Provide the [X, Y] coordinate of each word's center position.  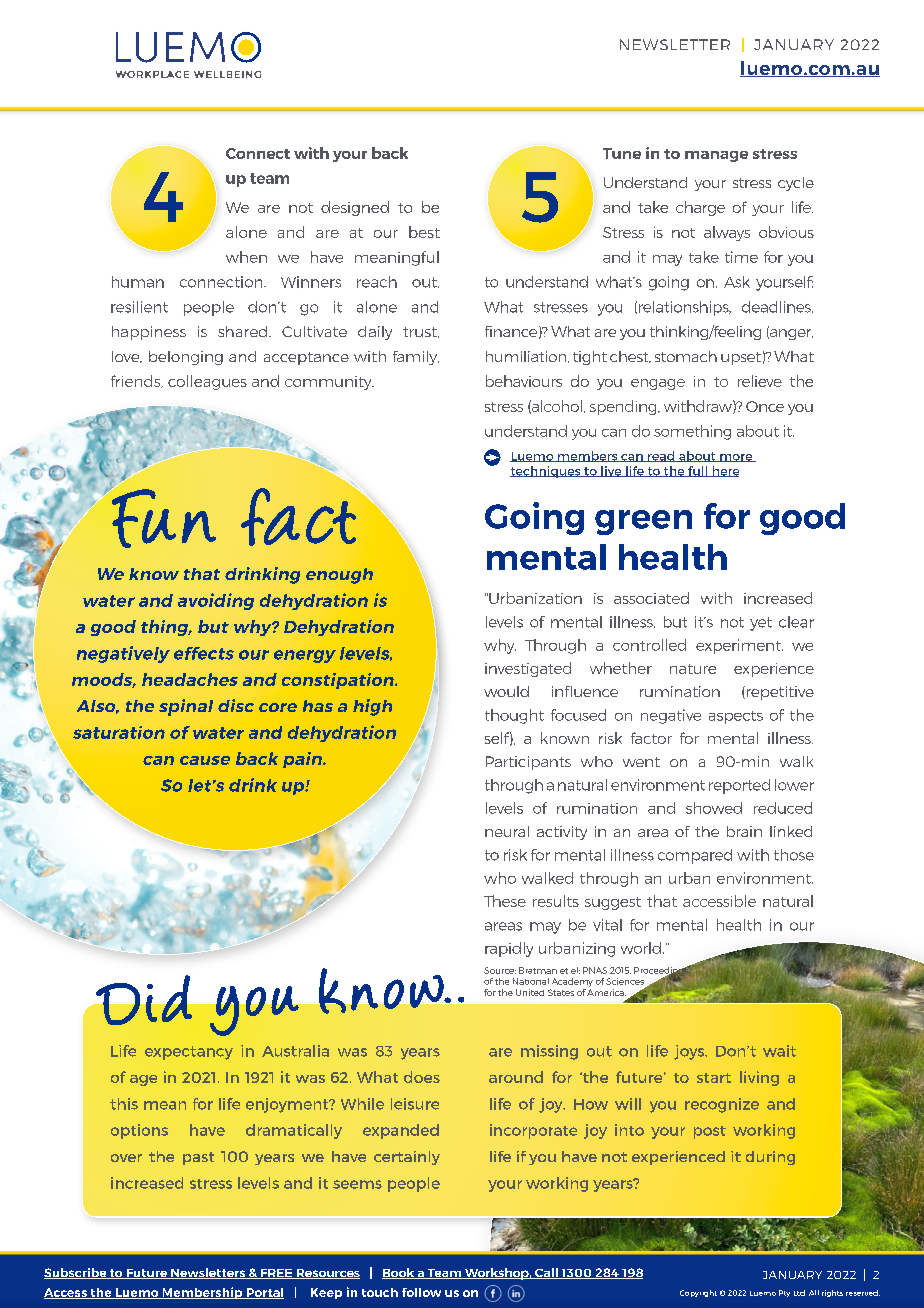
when [246, 257]
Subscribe [76, 1273]
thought [514, 716]
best [424, 232]
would [506, 691]
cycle [796, 184]
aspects [736, 717]
